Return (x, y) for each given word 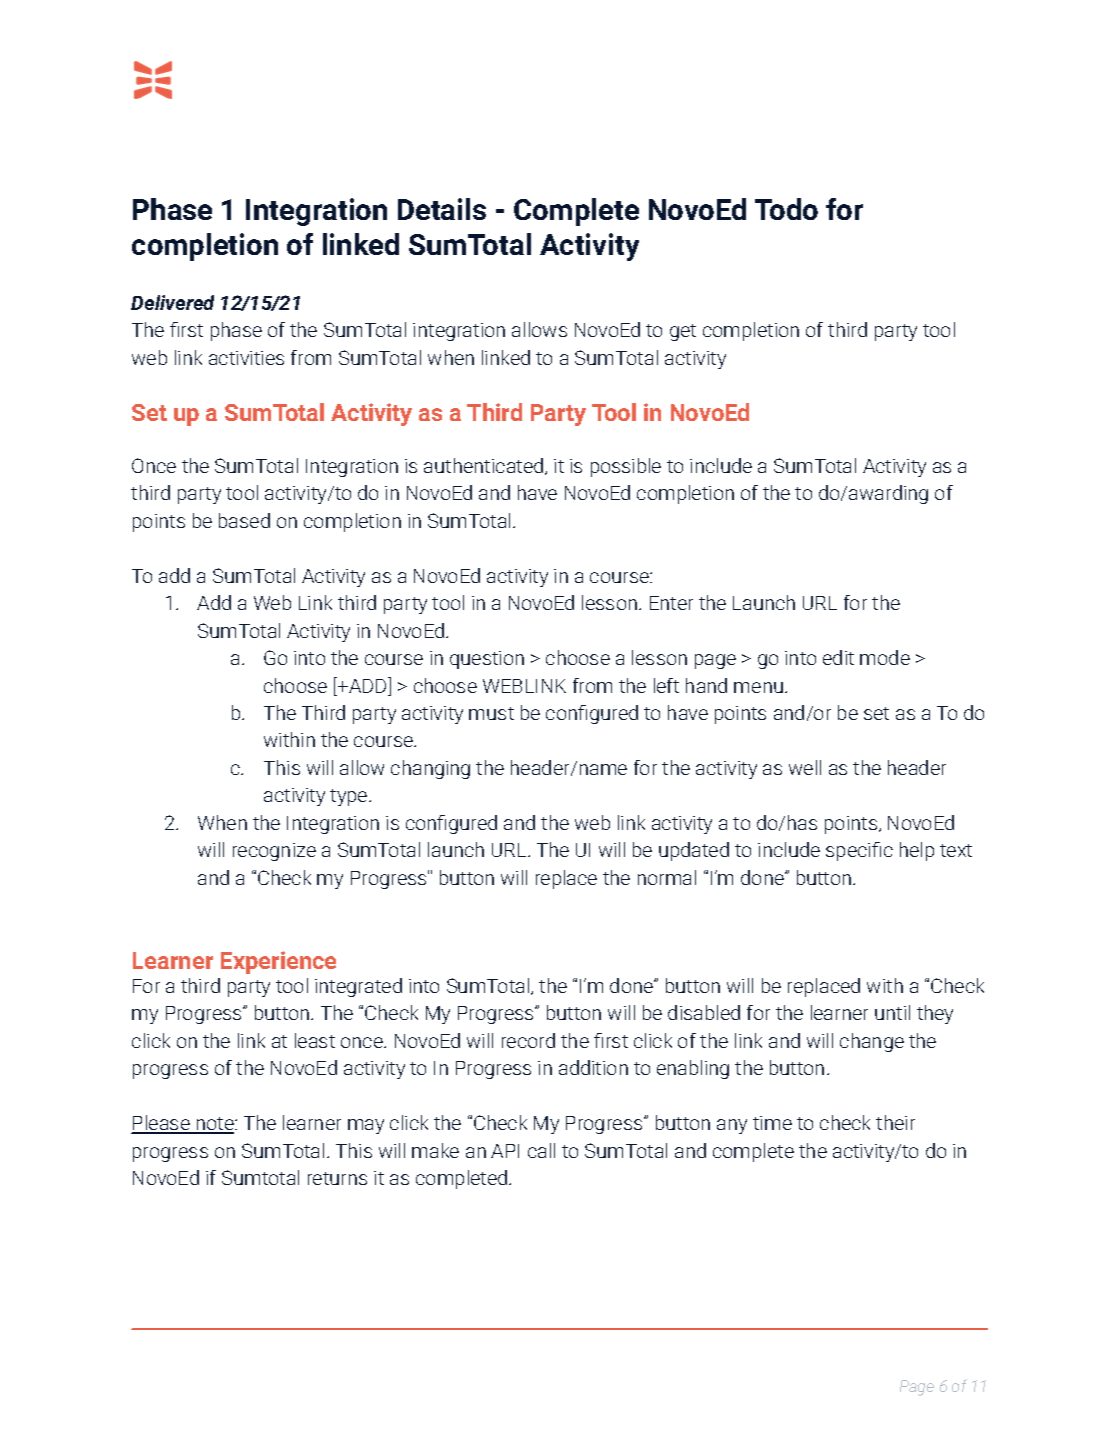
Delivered (172, 302)
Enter (671, 603)
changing (430, 769)
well (805, 767)
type (350, 797)
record (528, 1040)
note (215, 1125)
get (683, 332)
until (892, 1012)
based (244, 520)
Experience (278, 962)
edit (838, 657)
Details (442, 209)
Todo (786, 209)
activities (246, 358)
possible (626, 467)
